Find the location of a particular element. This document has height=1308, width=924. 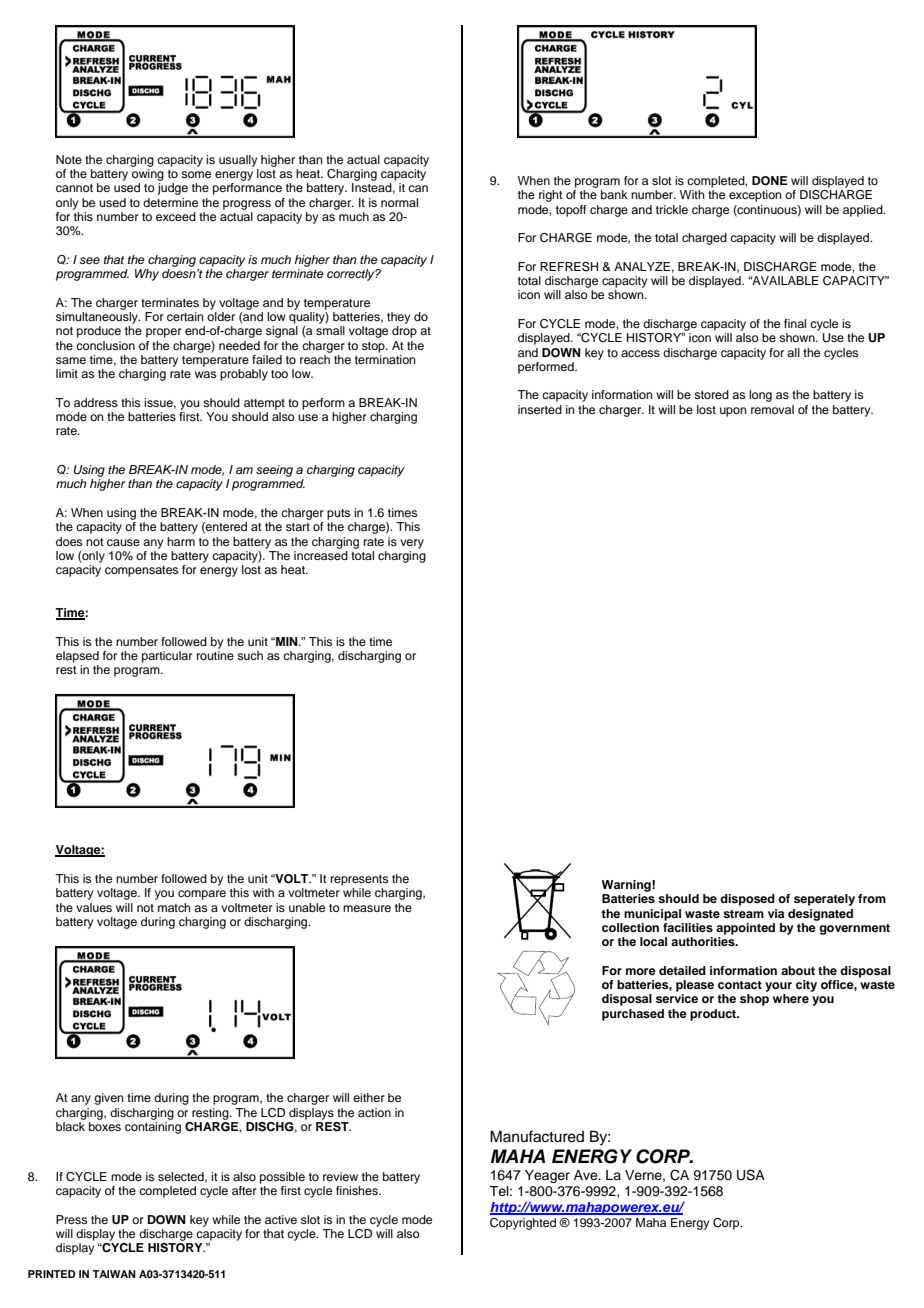

disposed is located at coordinates (747, 900).
